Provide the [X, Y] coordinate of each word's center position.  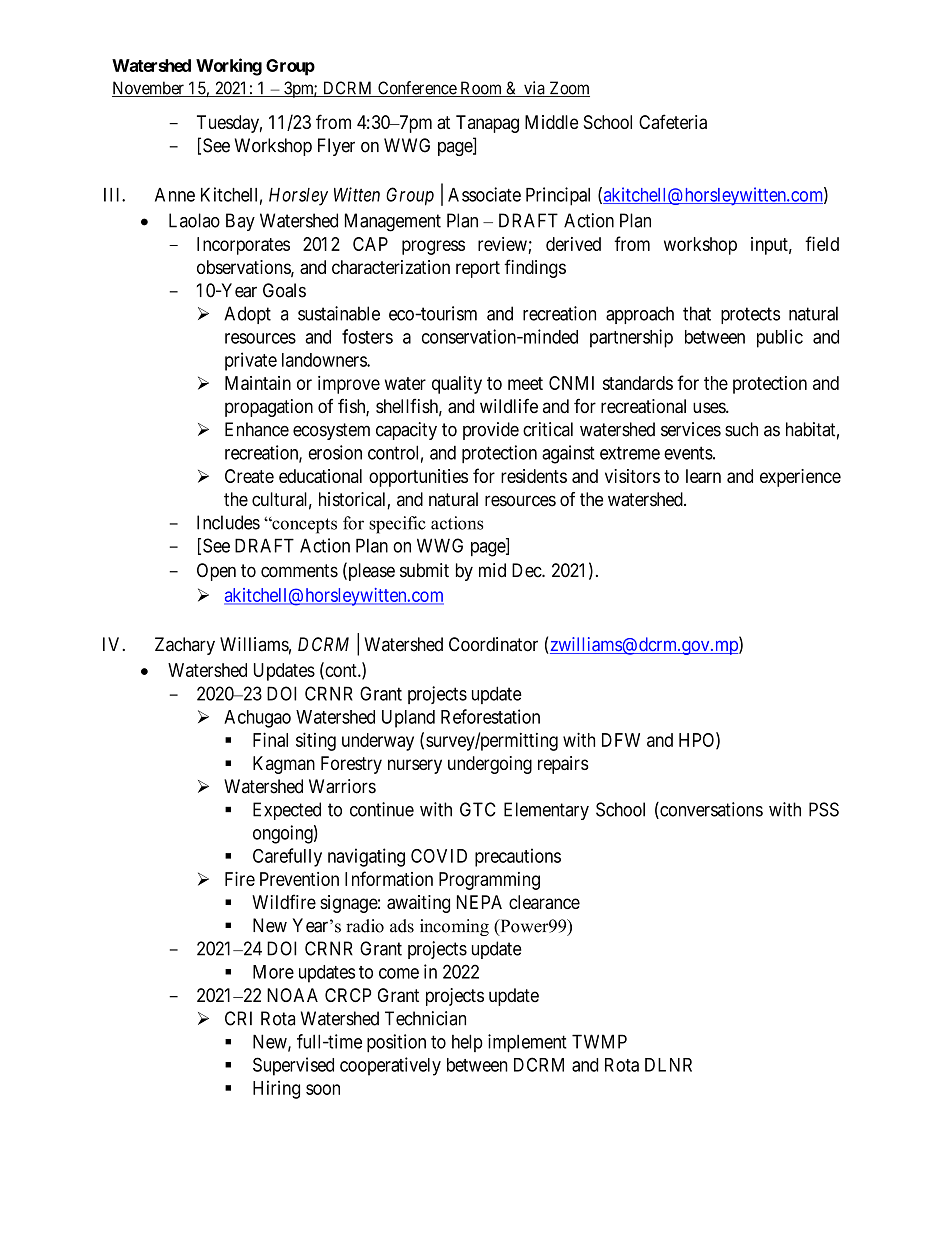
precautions [518, 857]
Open [216, 572]
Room [481, 89]
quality [457, 385]
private [251, 361]
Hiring [276, 1089]
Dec [527, 570]
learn [703, 476]
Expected [287, 811]
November [149, 89]
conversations [710, 810]
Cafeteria [673, 121]
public [780, 338]
